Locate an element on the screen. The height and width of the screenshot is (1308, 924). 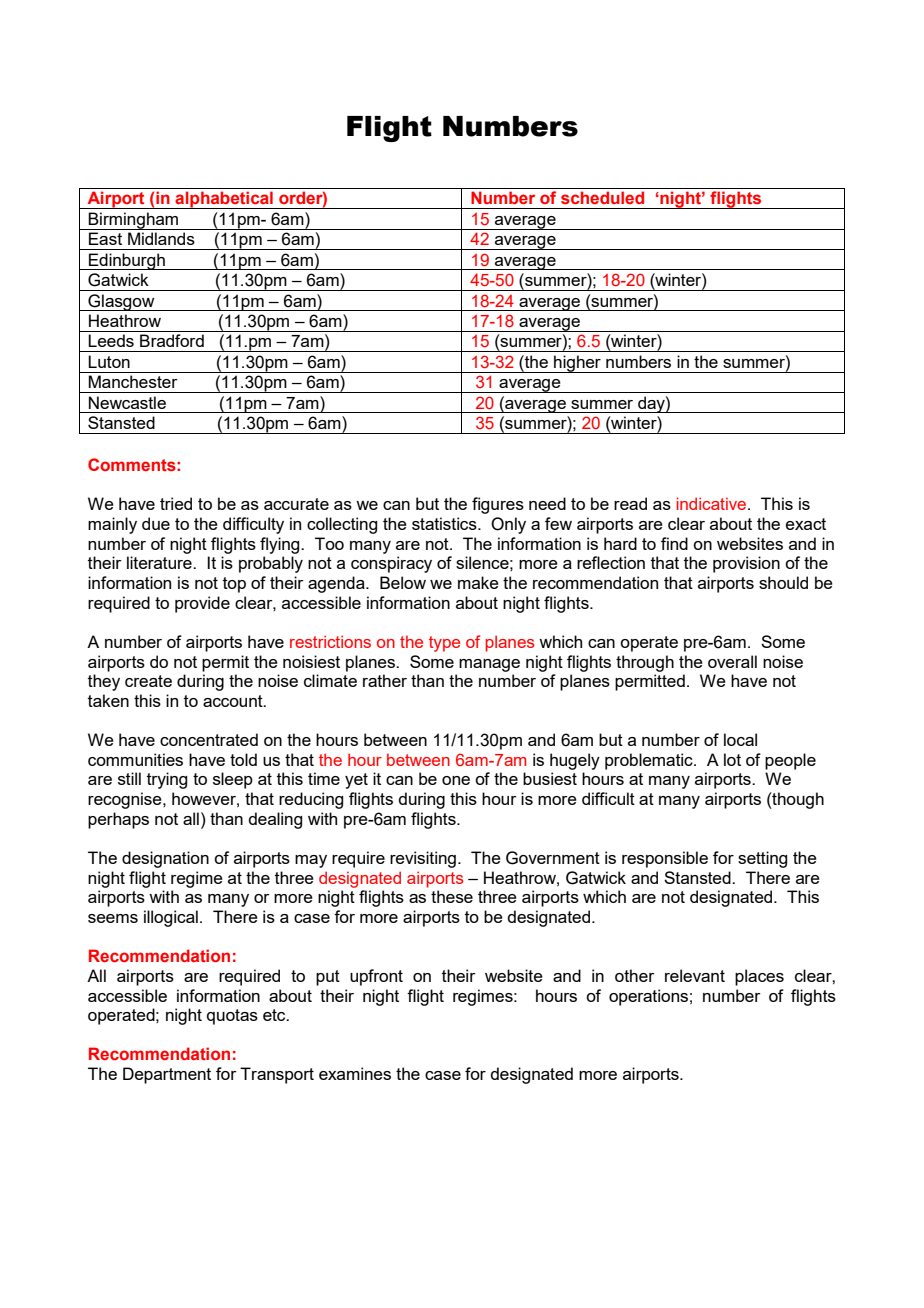
one is located at coordinates (456, 780).
